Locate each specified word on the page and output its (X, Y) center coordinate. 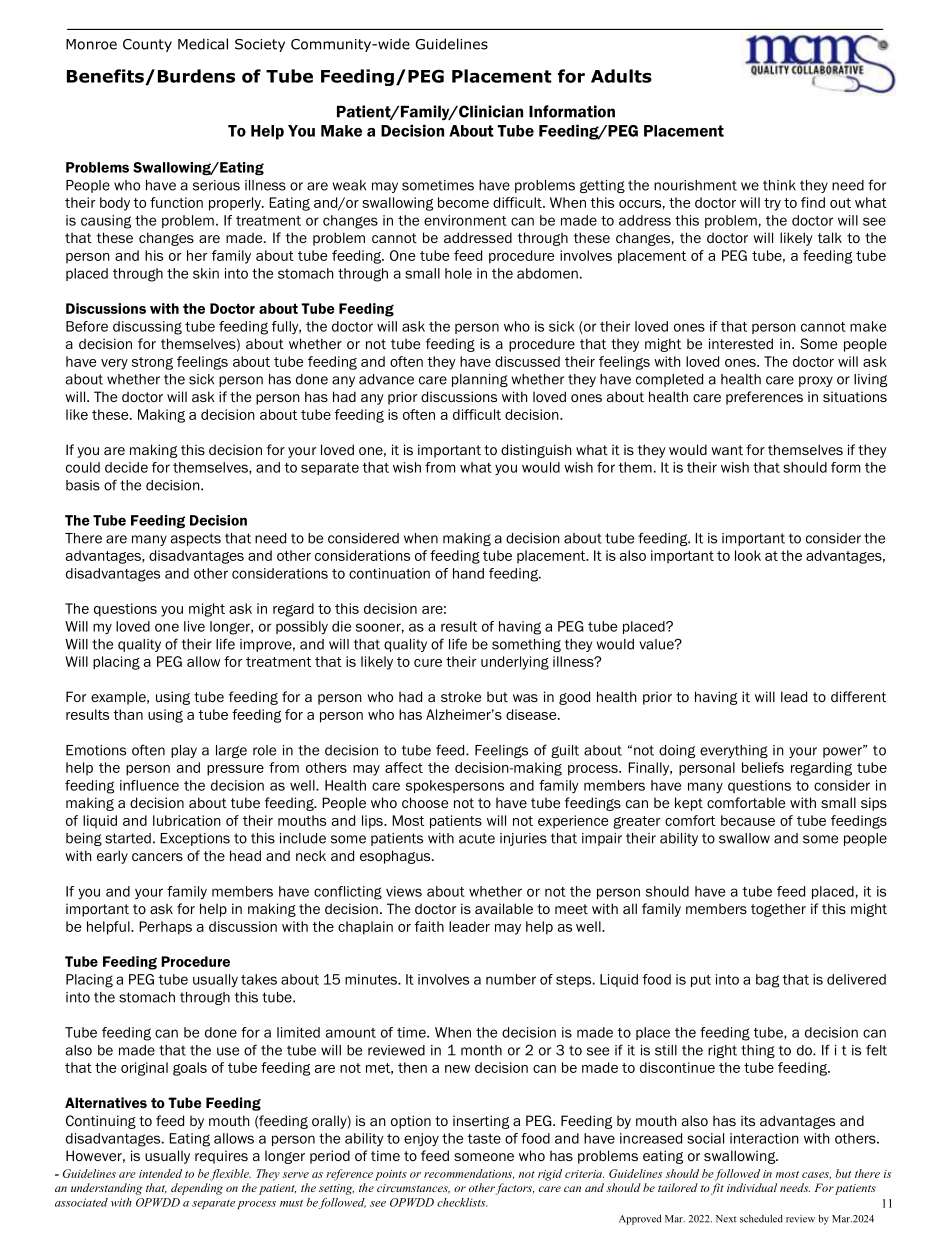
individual (752, 1187)
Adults (621, 76)
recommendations (469, 1174)
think (779, 185)
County (147, 45)
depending (197, 1189)
